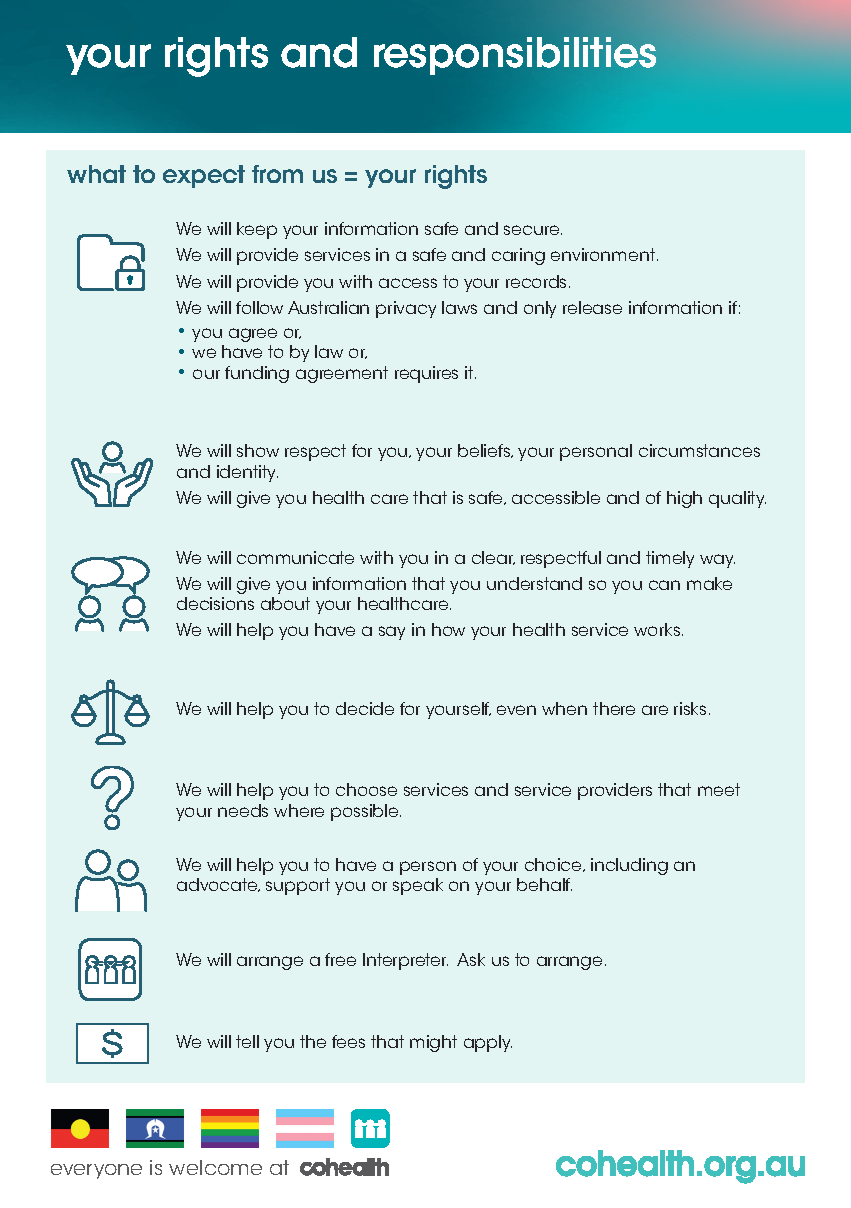 The height and width of the image is (1208, 851). Describe the element at coordinates (215, 1167) in the image. I see `welcome` at that location.
